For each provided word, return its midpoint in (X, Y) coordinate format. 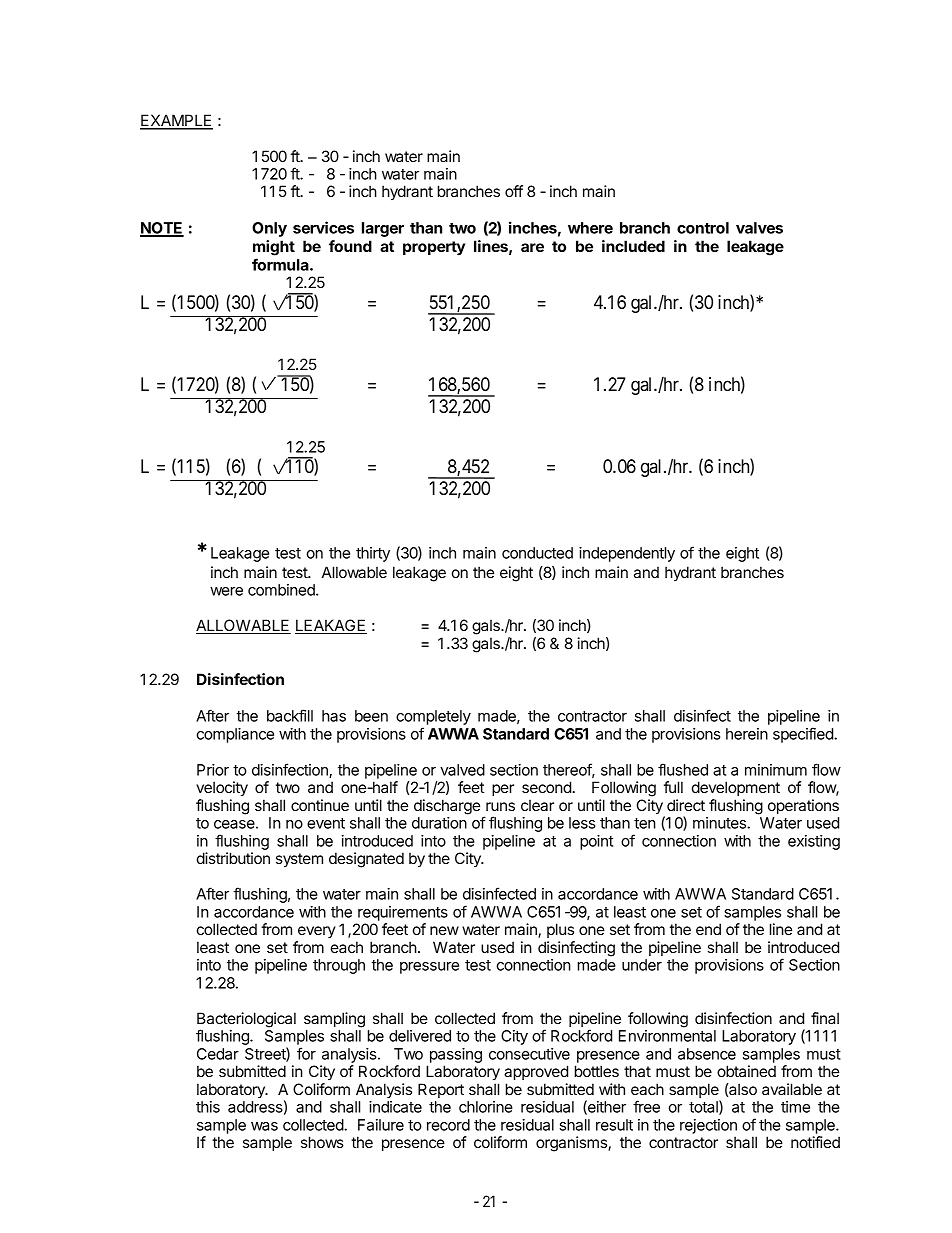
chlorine (486, 1107)
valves (759, 228)
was (264, 1126)
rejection (708, 1126)
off (514, 191)
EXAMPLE (176, 121)
